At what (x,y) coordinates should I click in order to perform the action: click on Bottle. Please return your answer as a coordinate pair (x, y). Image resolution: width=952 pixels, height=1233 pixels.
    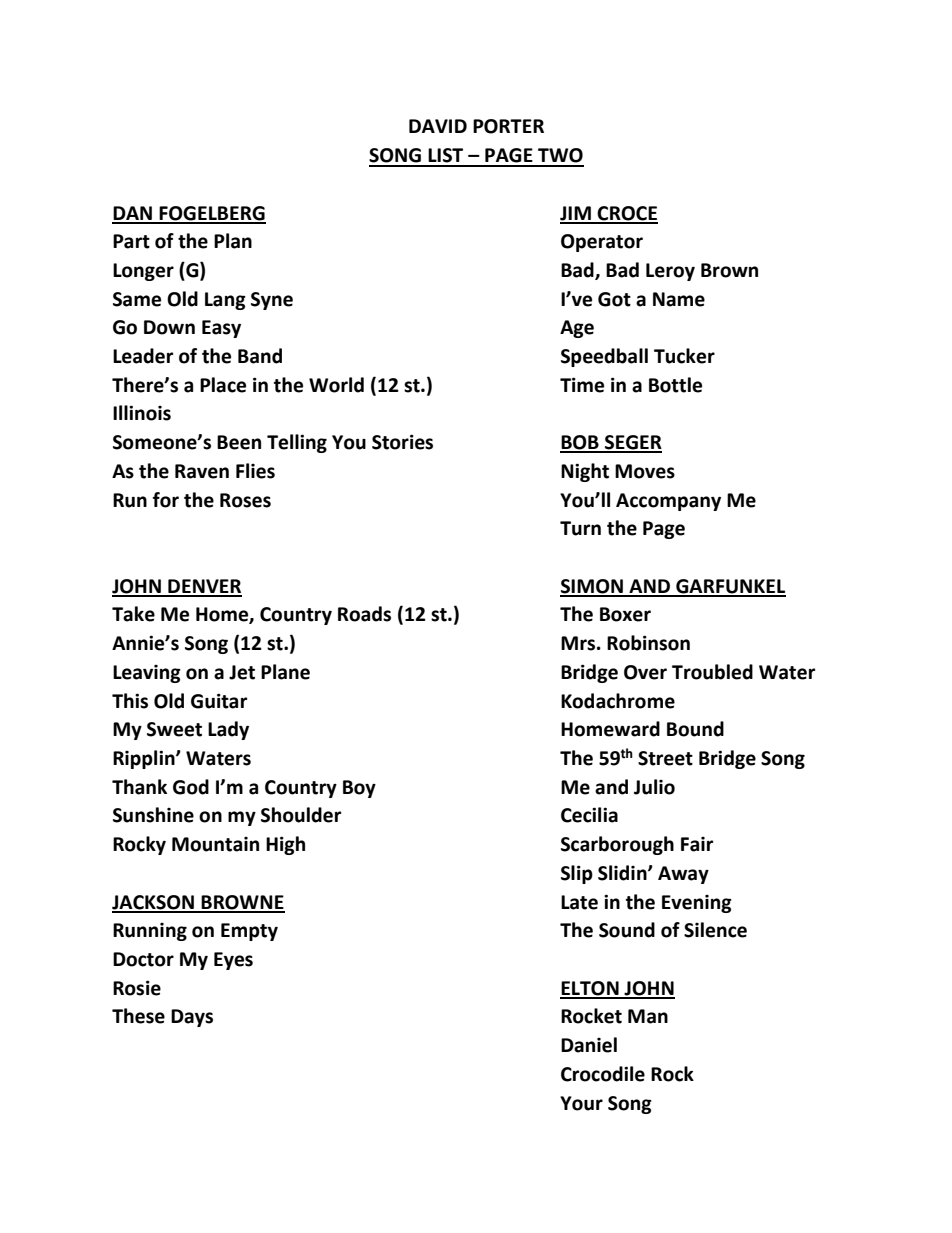
    Looking at the image, I should click on (675, 385).
